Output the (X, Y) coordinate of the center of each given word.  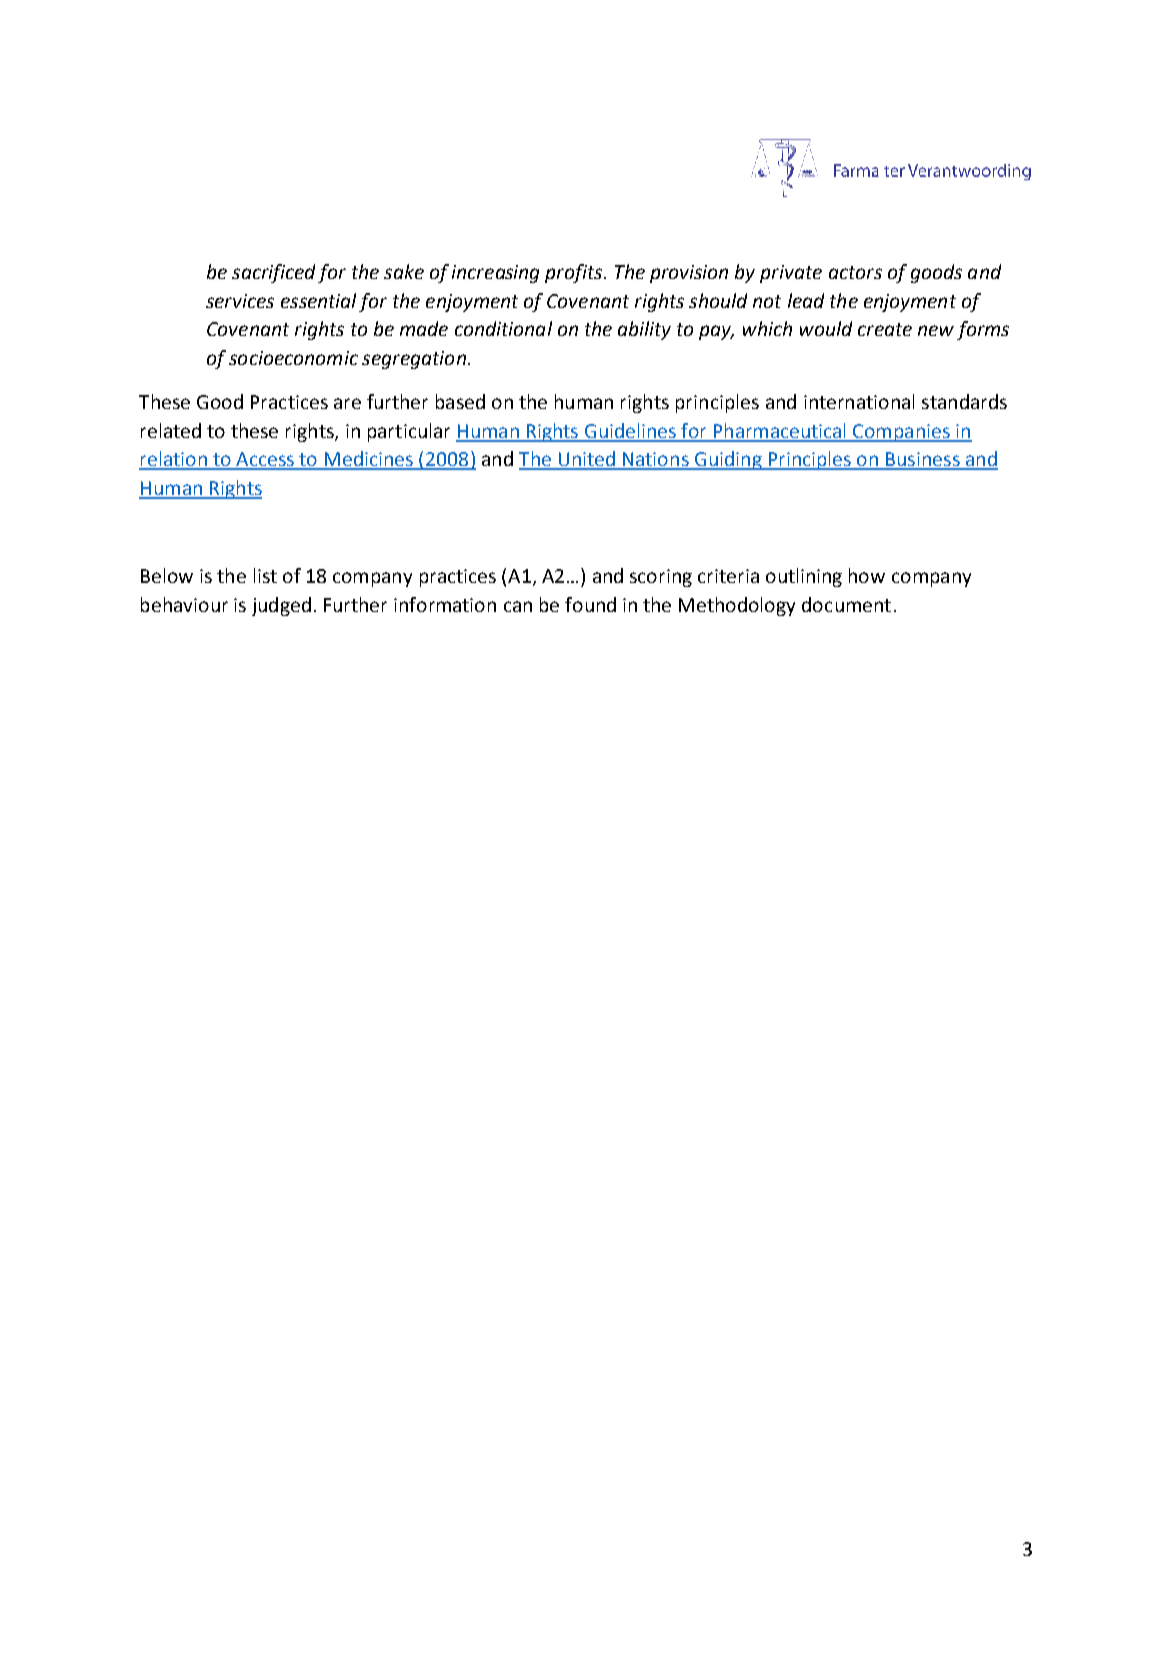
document (846, 604)
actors (855, 272)
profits (575, 273)
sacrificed (273, 273)
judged (281, 606)
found (590, 604)
